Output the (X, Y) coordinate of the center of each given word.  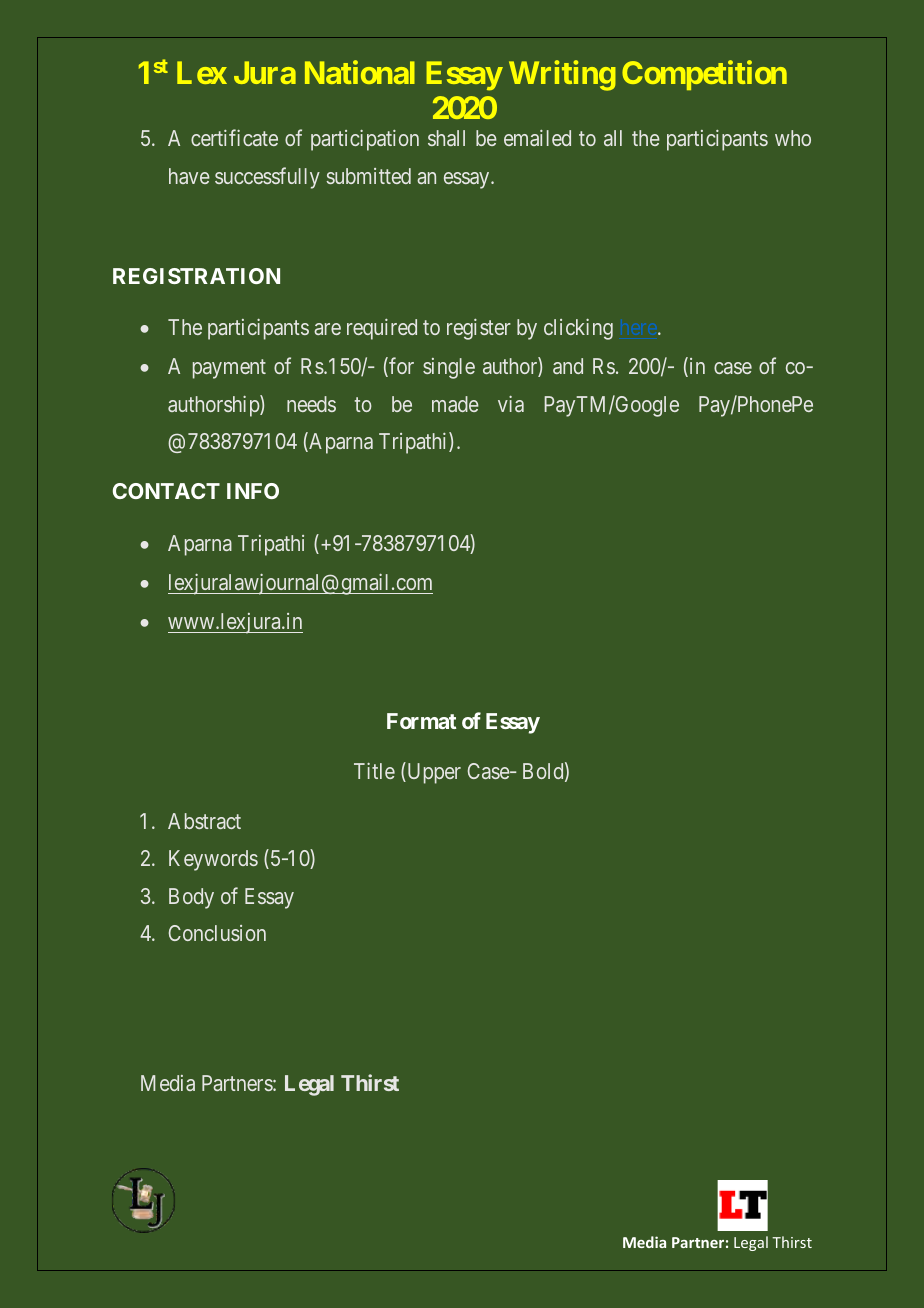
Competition (704, 75)
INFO (253, 491)
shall (446, 138)
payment (229, 369)
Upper (433, 773)
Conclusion (217, 933)
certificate (234, 137)
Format (421, 721)
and (568, 366)
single (449, 368)
